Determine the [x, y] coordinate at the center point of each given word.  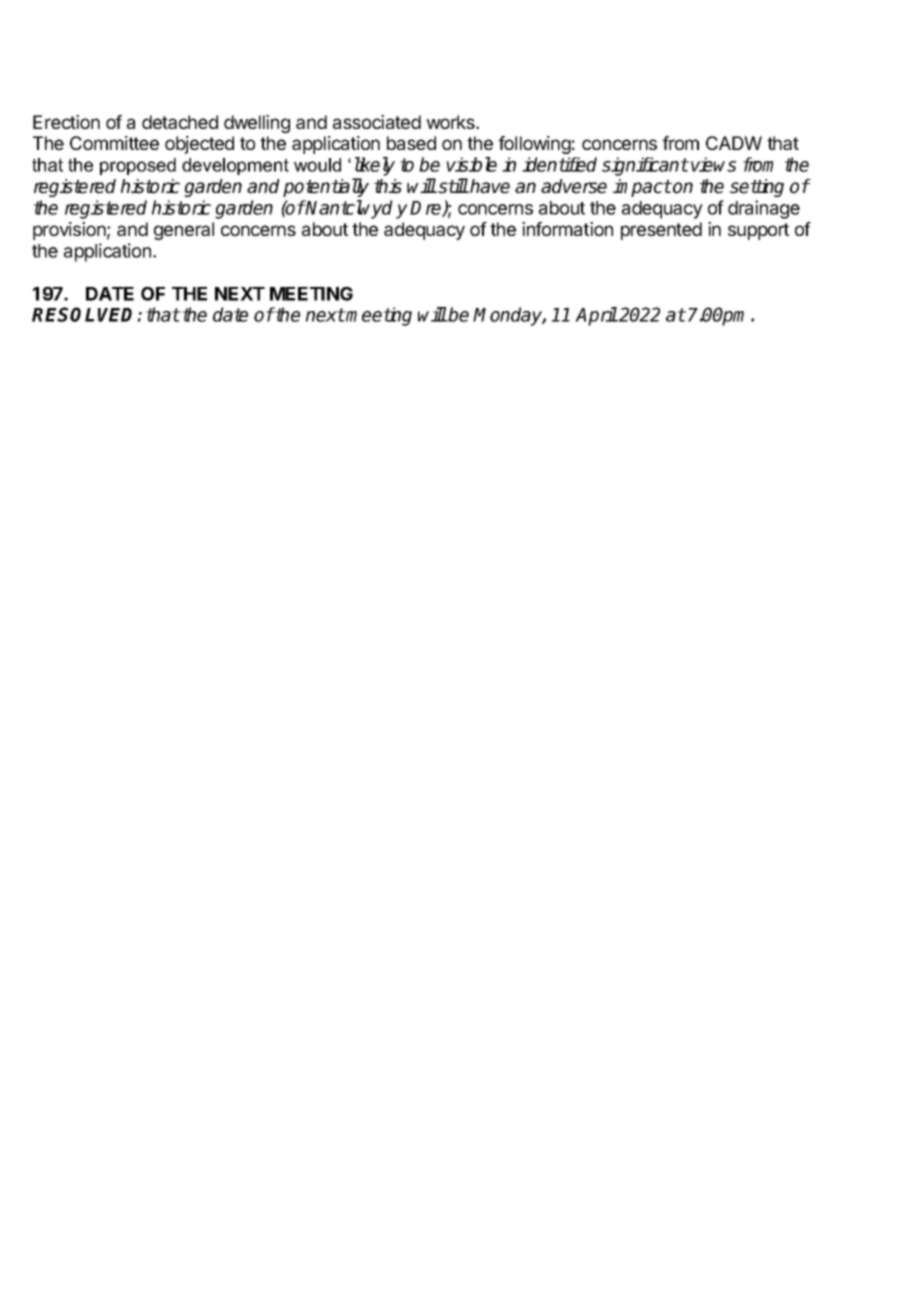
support [758, 231]
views [714, 164]
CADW [734, 143]
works [452, 122]
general [184, 231]
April [596, 316]
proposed [138, 166]
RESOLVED [85, 314]
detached [180, 122]
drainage [764, 209]
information [567, 229]
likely [375, 166]
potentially [326, 187]
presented [661, 231]
